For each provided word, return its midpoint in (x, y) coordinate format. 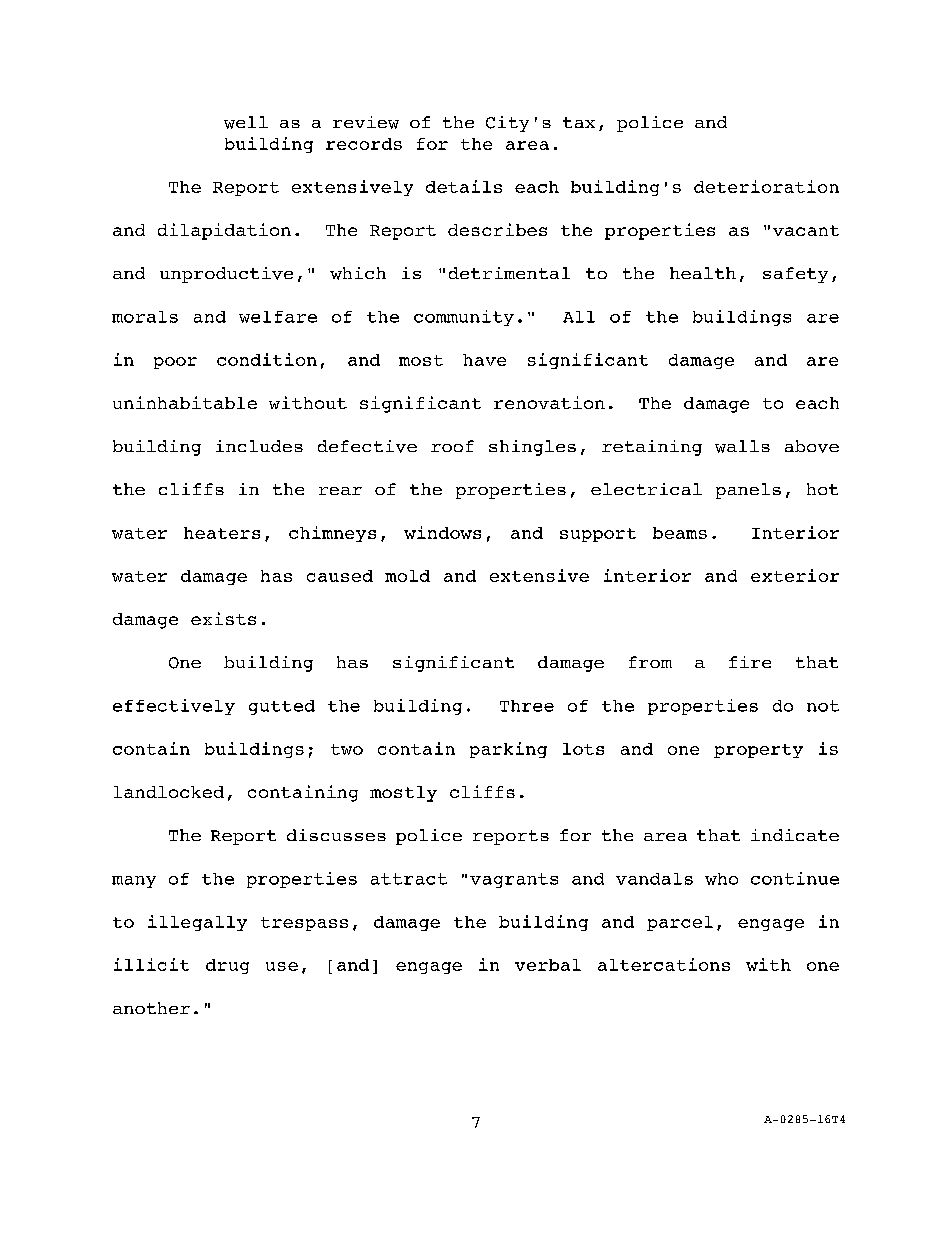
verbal (548, 965)
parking (508, 750)
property (758, 751)
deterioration (766, 186)
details (464, 186)
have (484, 360)
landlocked (169, 792)
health (703, 273)
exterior (795, 575)
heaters (222, 533)
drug (227, 966)
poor (175, 363)
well (246, 122)
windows (442, 532)
